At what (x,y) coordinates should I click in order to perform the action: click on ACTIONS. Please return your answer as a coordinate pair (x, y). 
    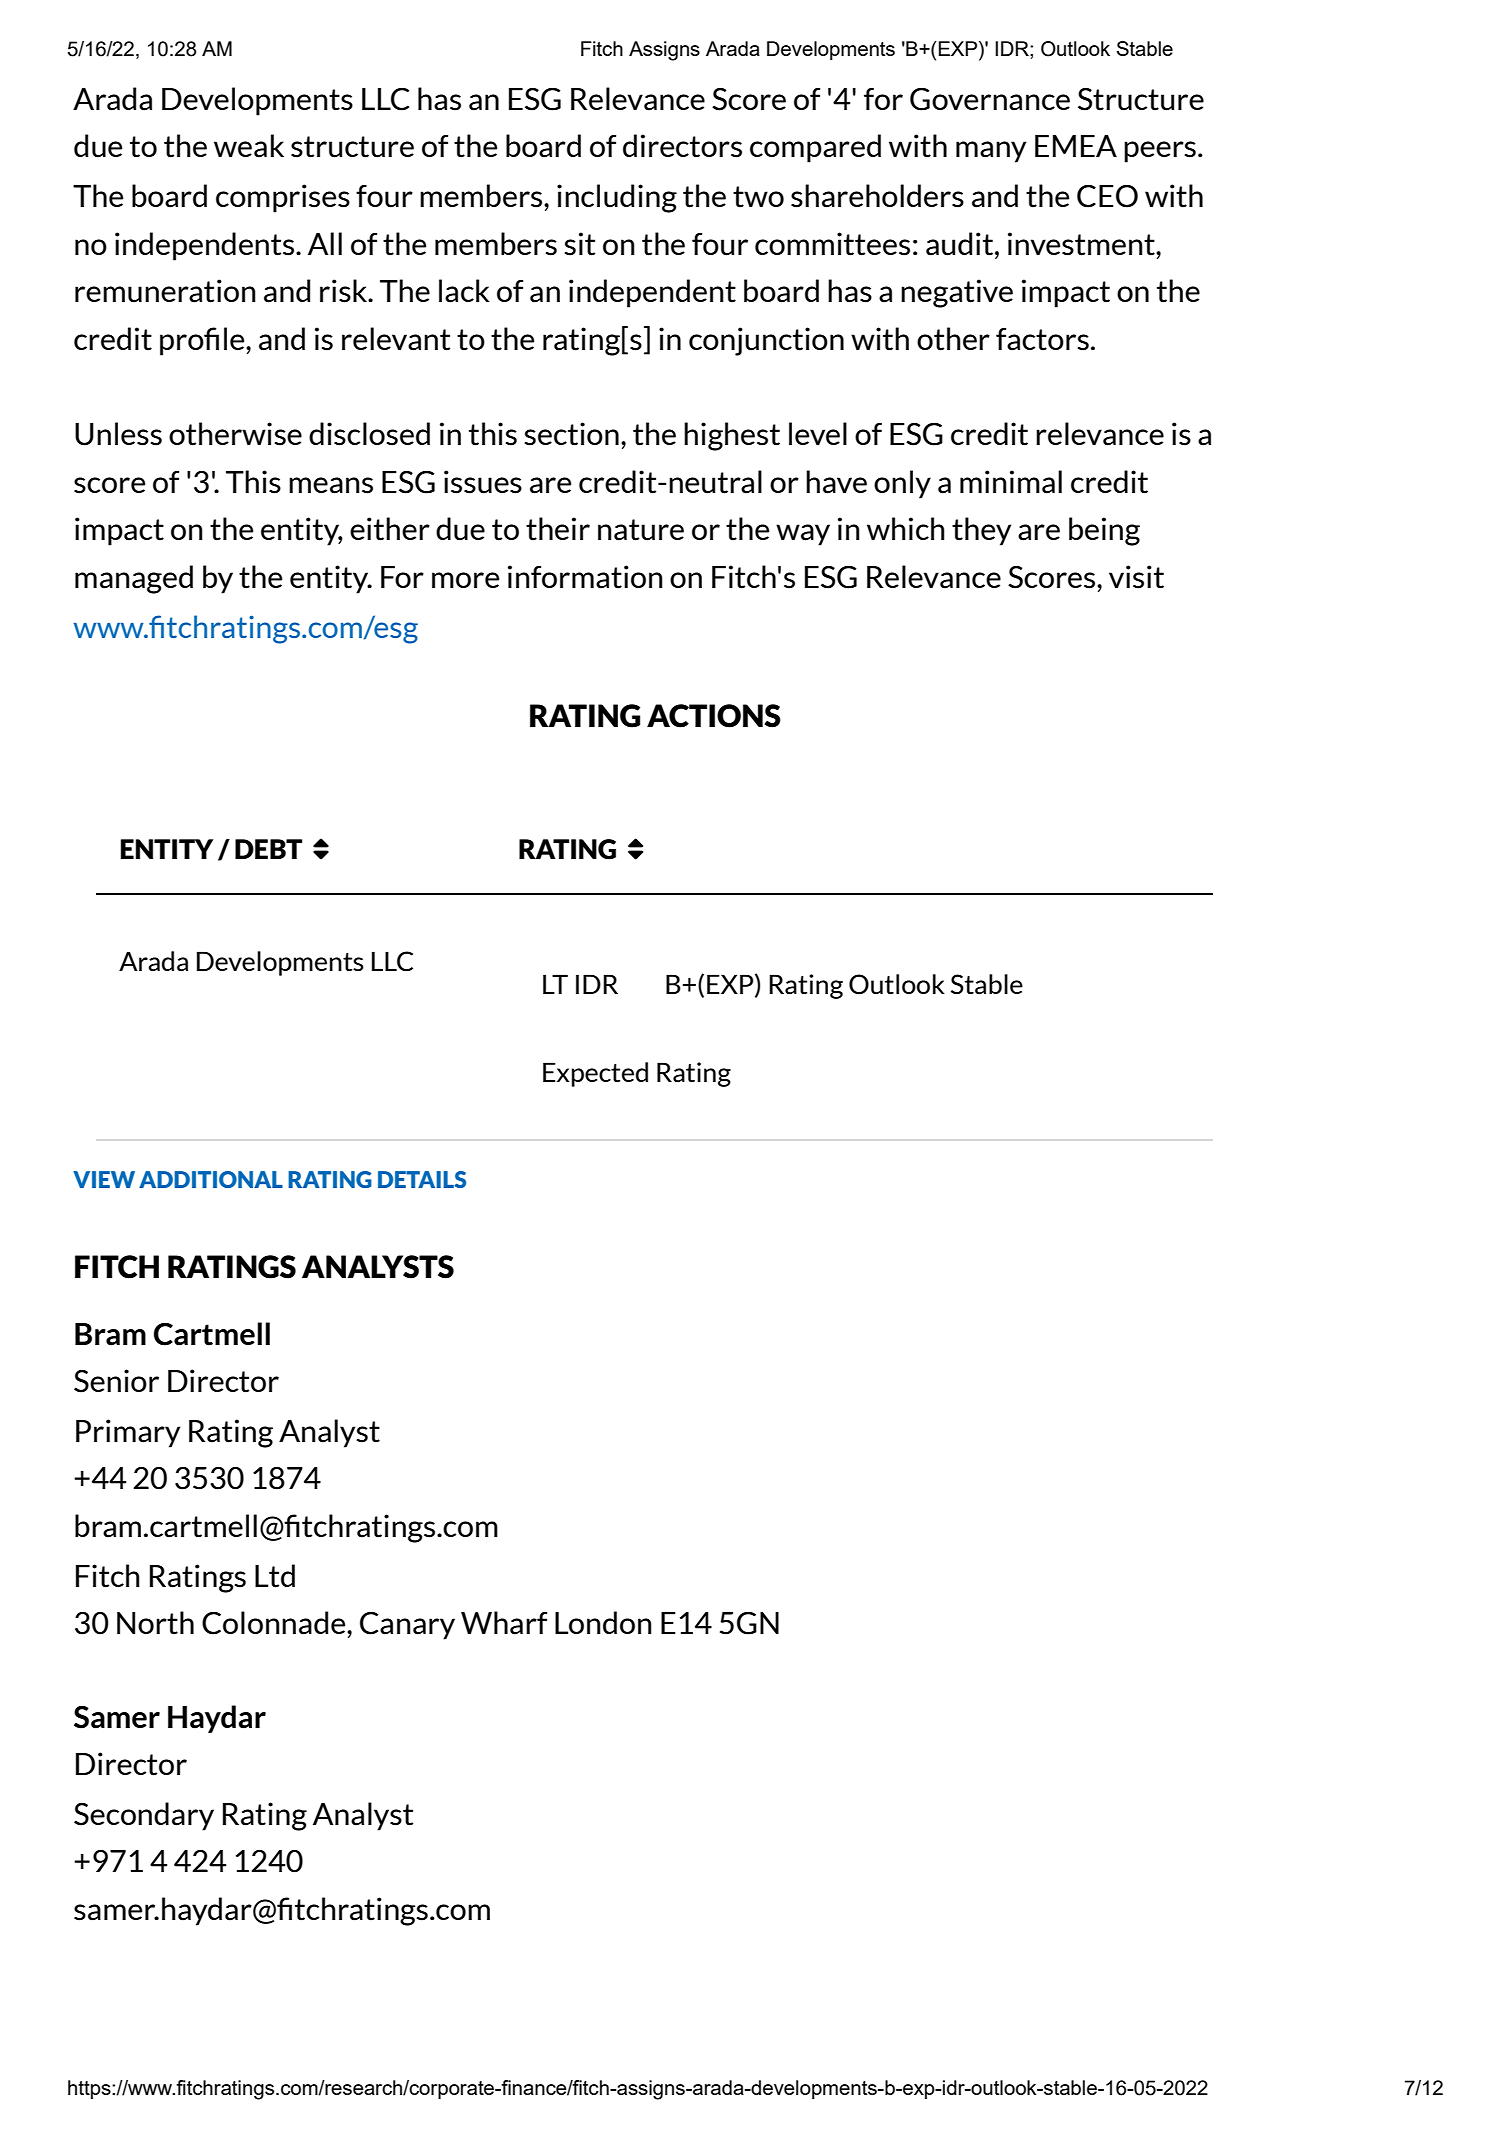
    Looking at the image, I should click on (714, 716).
